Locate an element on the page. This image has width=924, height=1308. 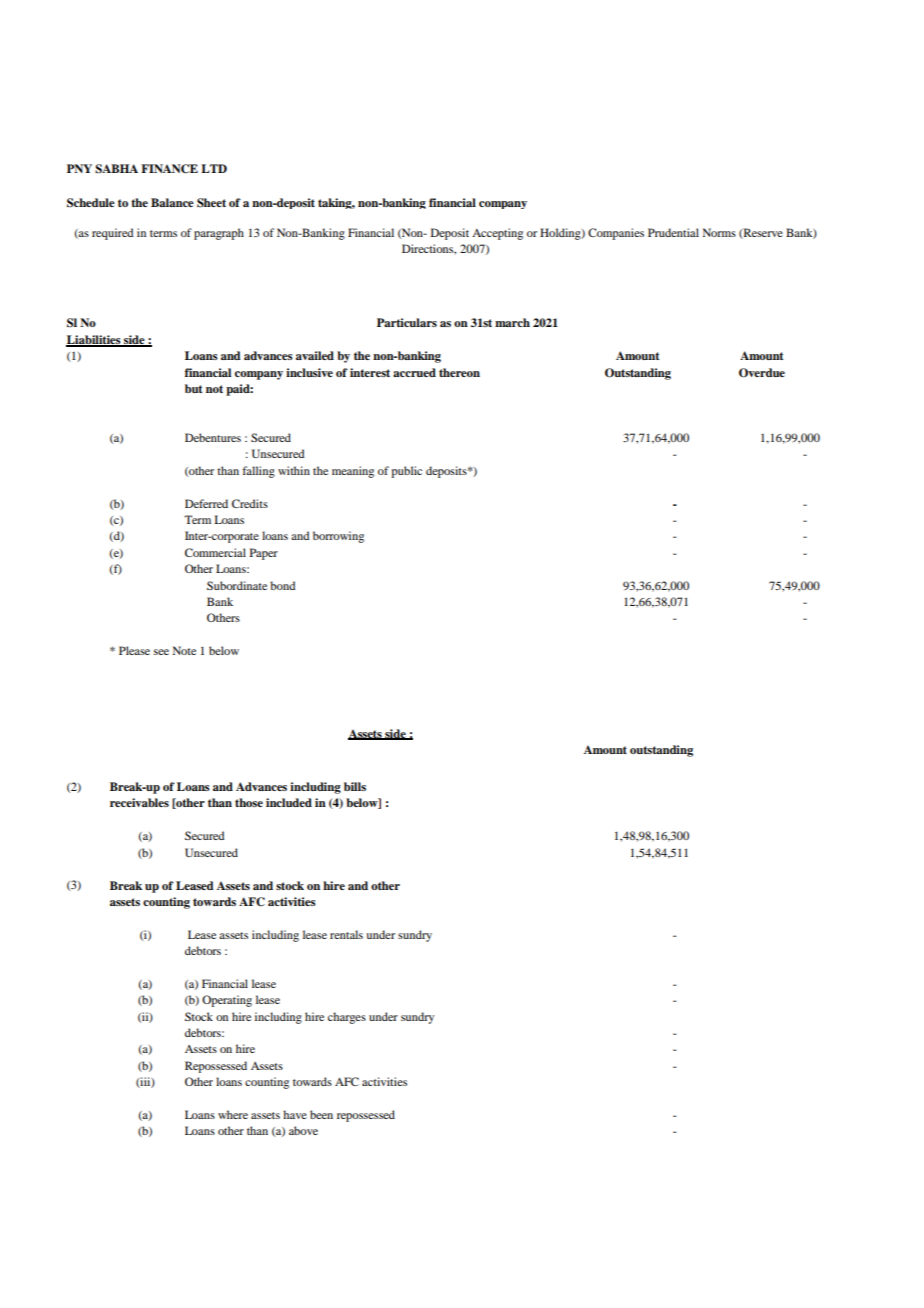
Prudential is located at coordinates (673, 232).
